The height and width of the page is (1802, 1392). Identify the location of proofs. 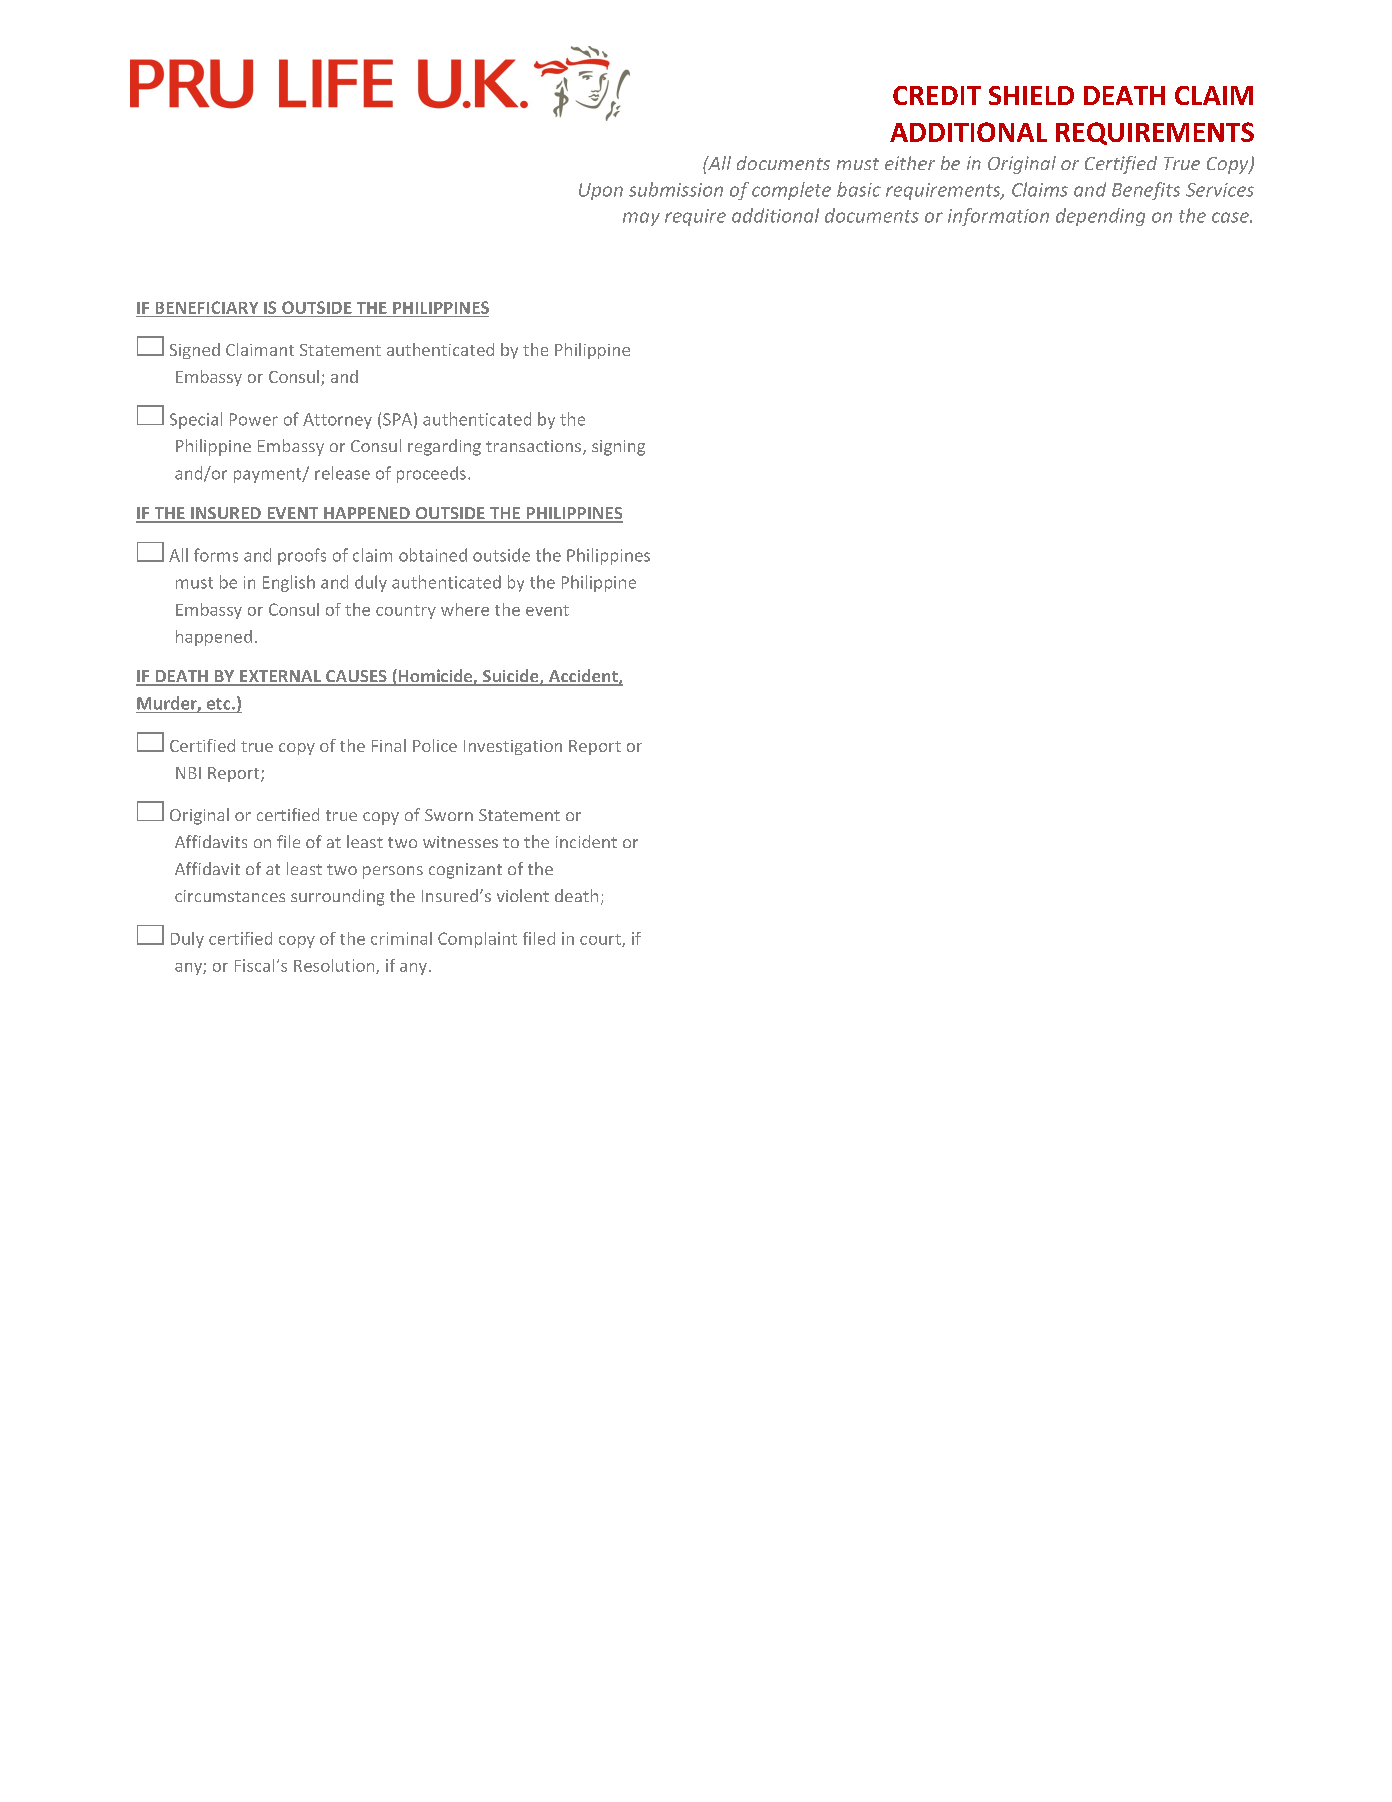
(302, 556).
